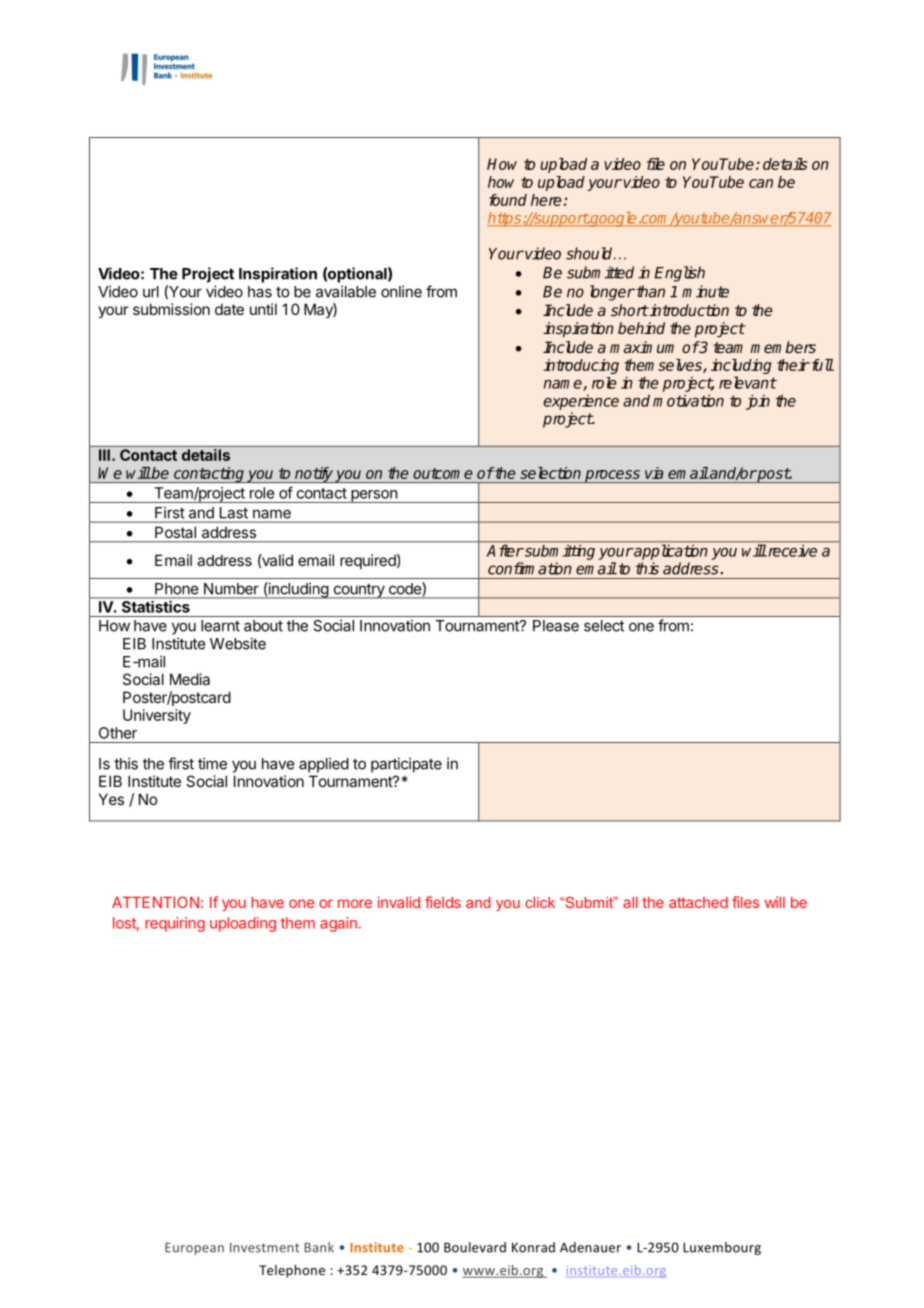  What do you see at coordinates (475, 1247) in the document?
I see `Boulevard` at bounding box center [475, 1247].
